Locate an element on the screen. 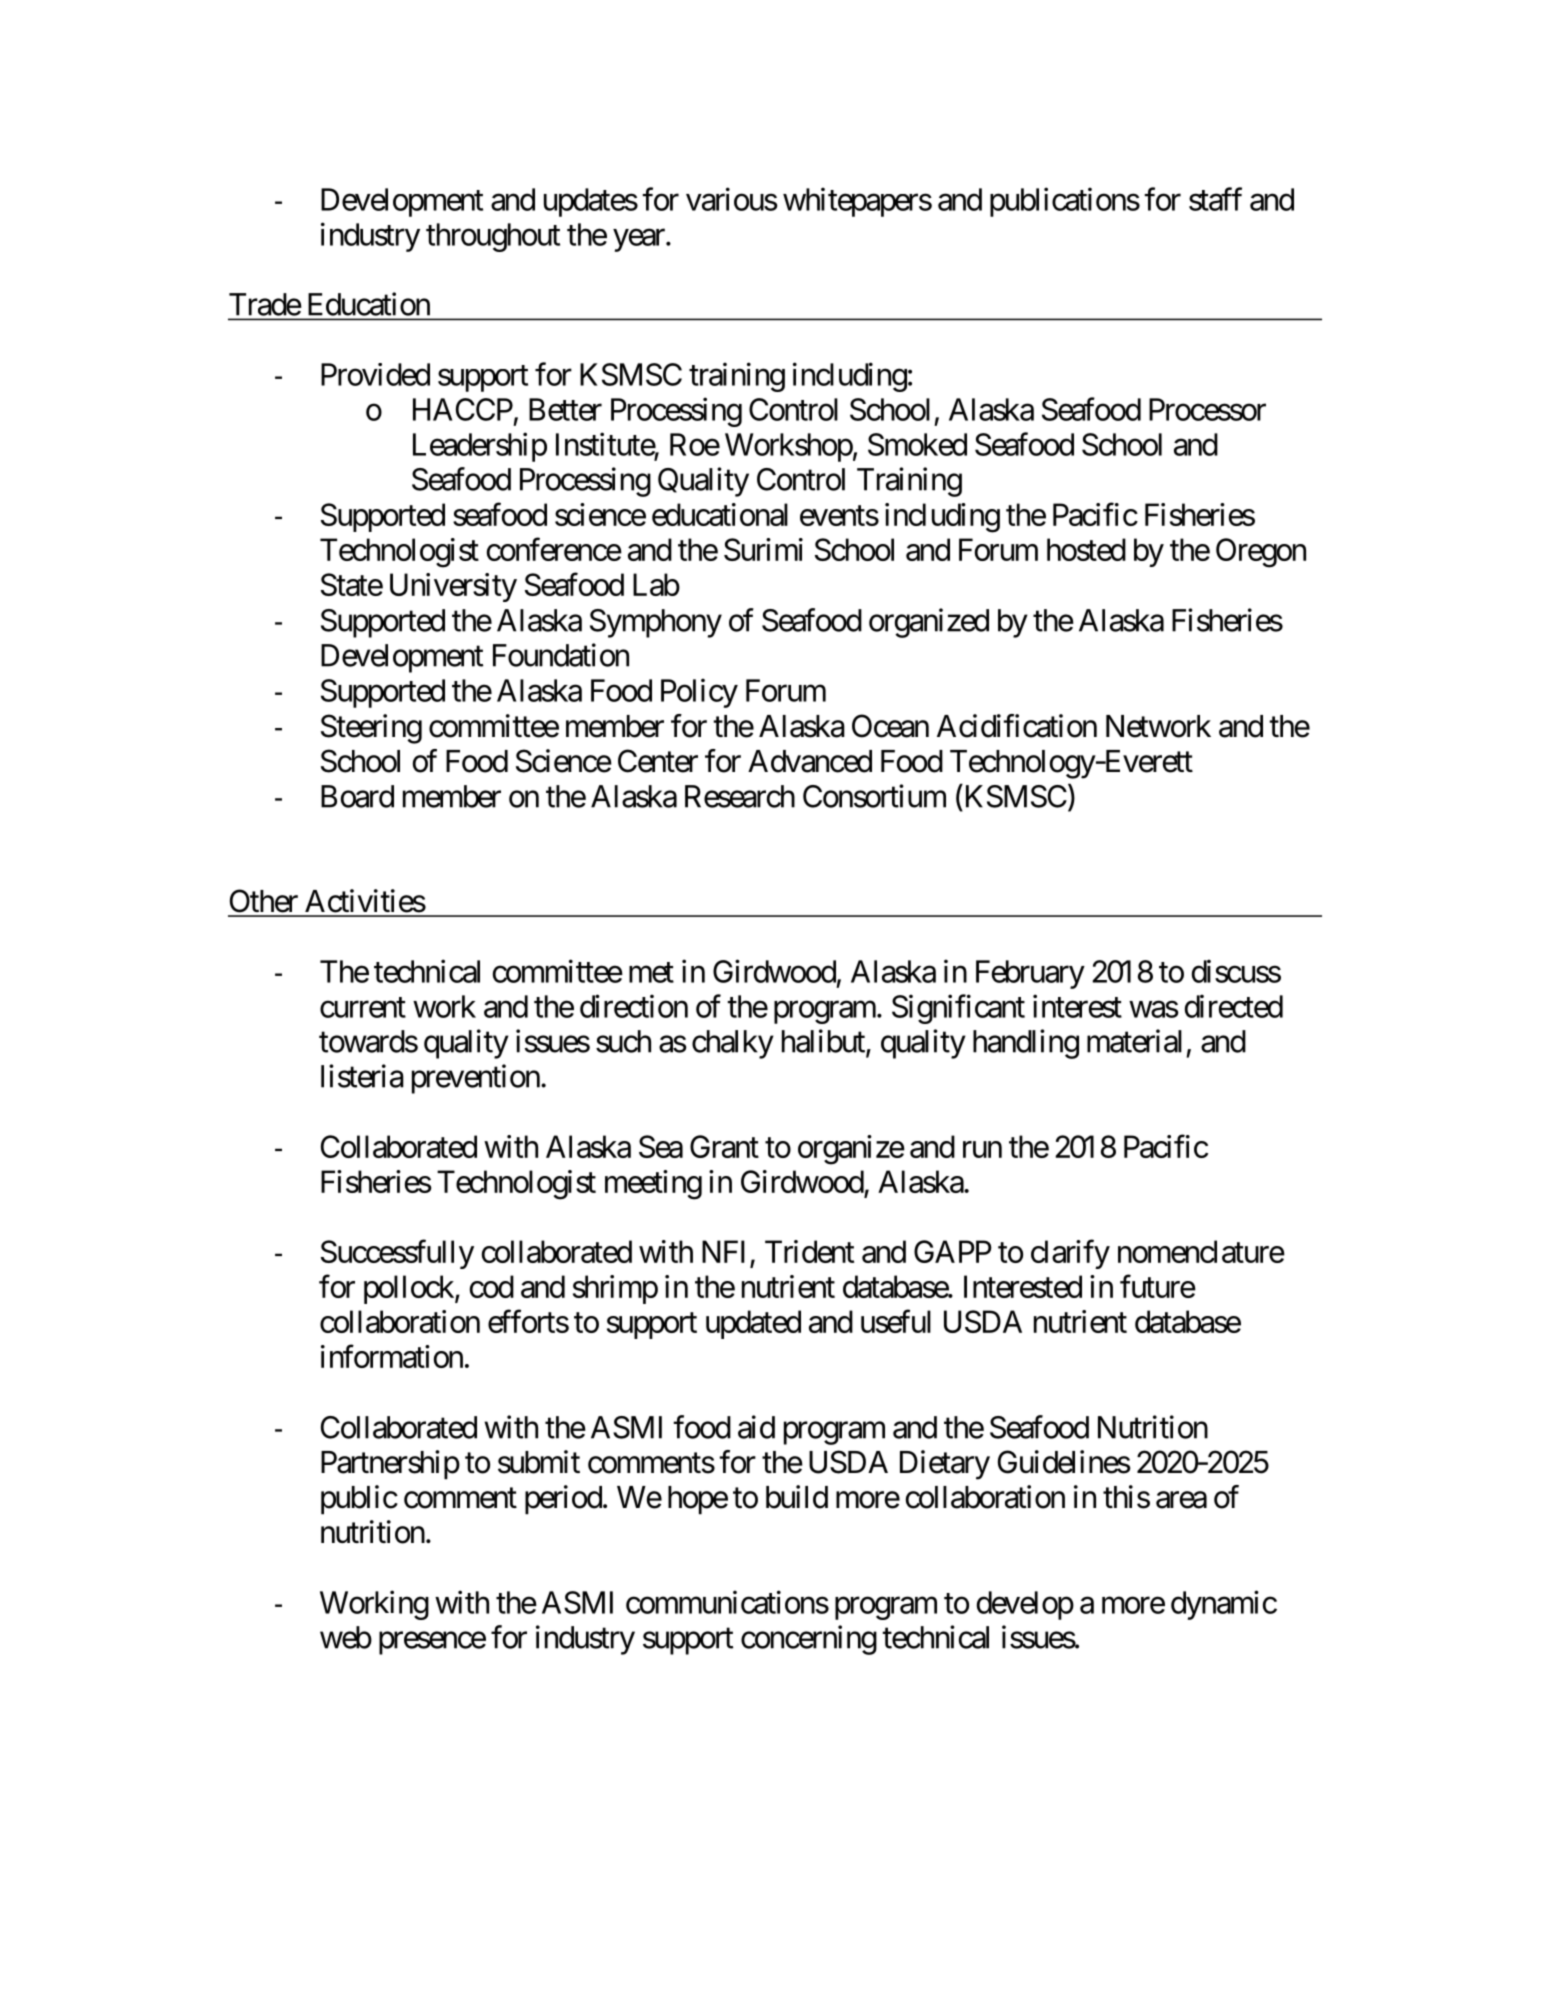 This screenshot has height=2005, width=1550. build is located at coordinates (797, 1497).
